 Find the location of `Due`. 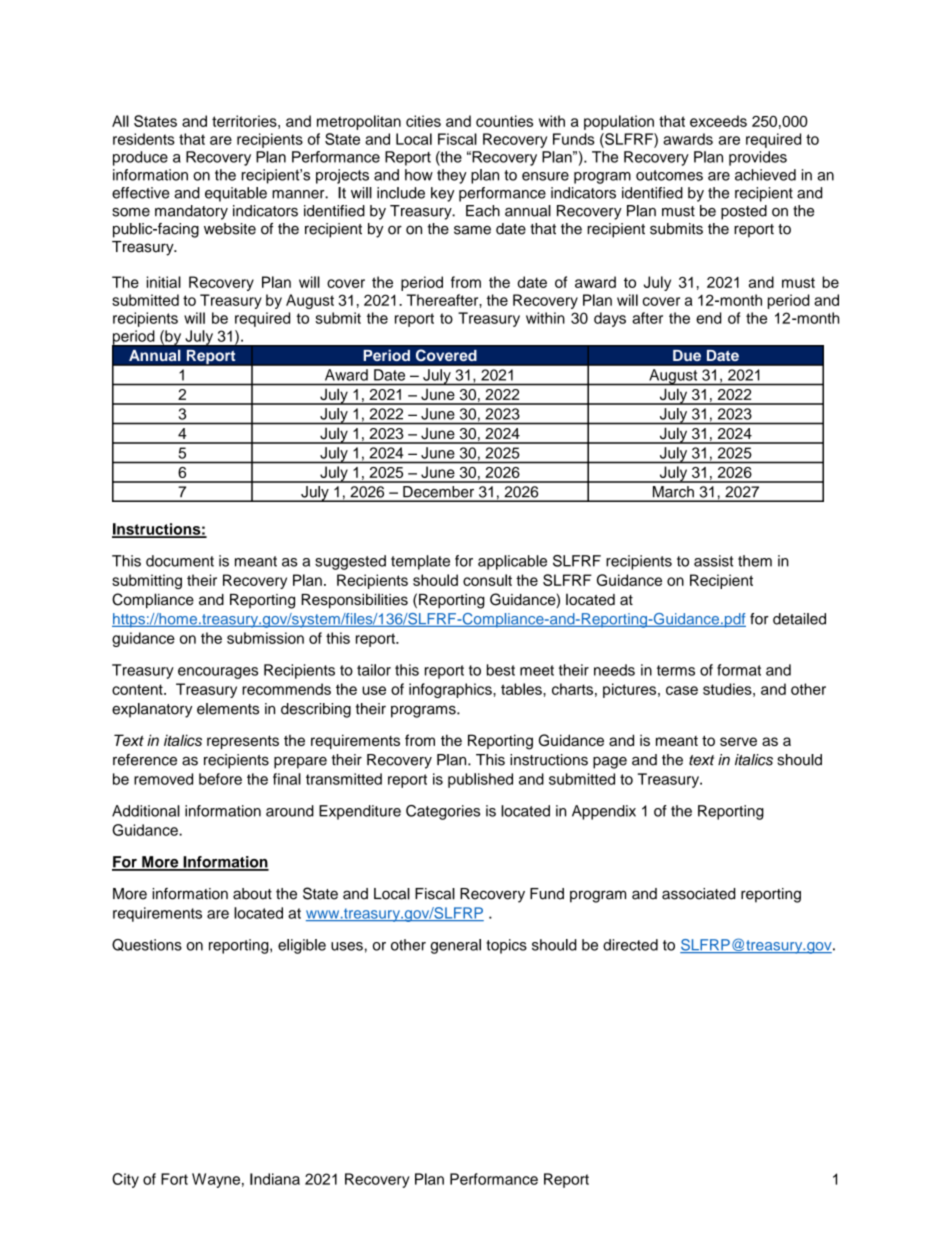

Due is located at coordinates (687, 355).
